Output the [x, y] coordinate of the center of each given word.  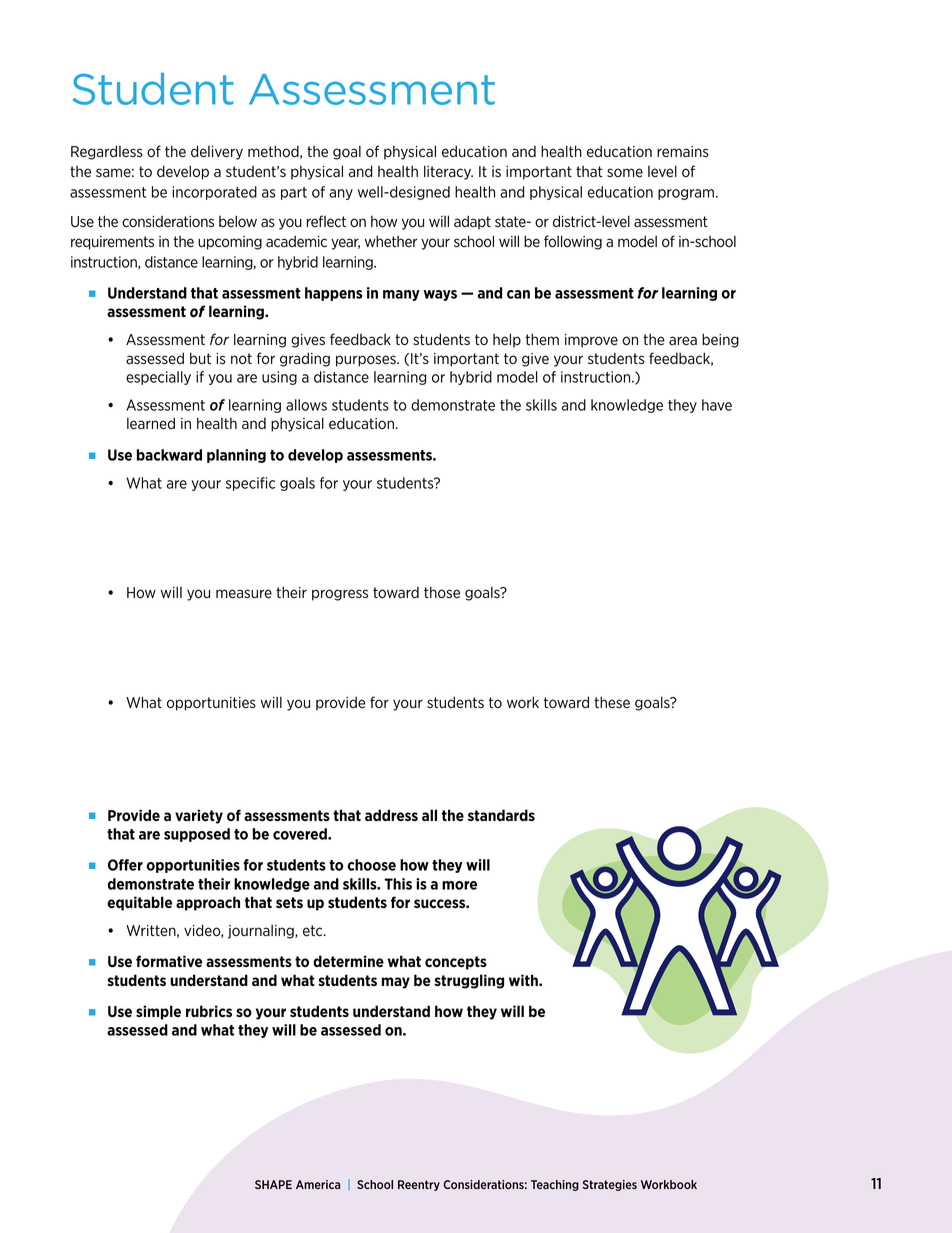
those [442, 592]
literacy [448, 172]
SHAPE [273, 1184]
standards [501, 815]
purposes [367, 361]
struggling [469, 981]
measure [244, 594]
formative [169, 961]
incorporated [214, 193]
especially [158, 378]
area [683, 341]
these [612, 702]
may [396, 983]
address [391, 815]
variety [199, 816]
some [625, 173]
